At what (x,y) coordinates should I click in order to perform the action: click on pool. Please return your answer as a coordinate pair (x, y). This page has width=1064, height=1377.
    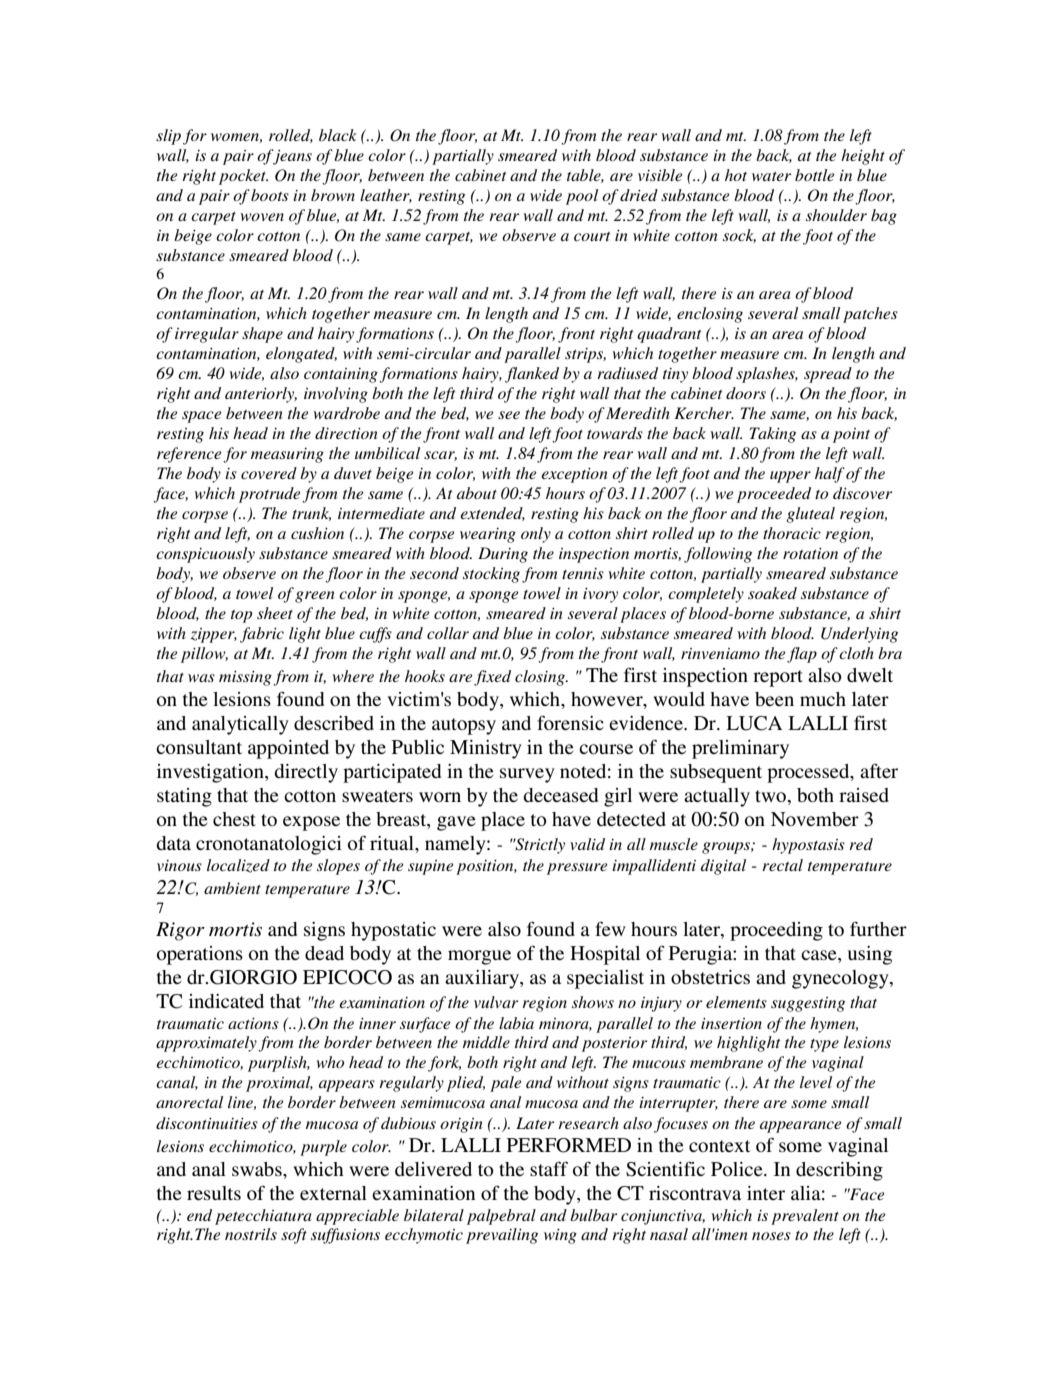
    Looking at the image, I should click on (582, 197).
